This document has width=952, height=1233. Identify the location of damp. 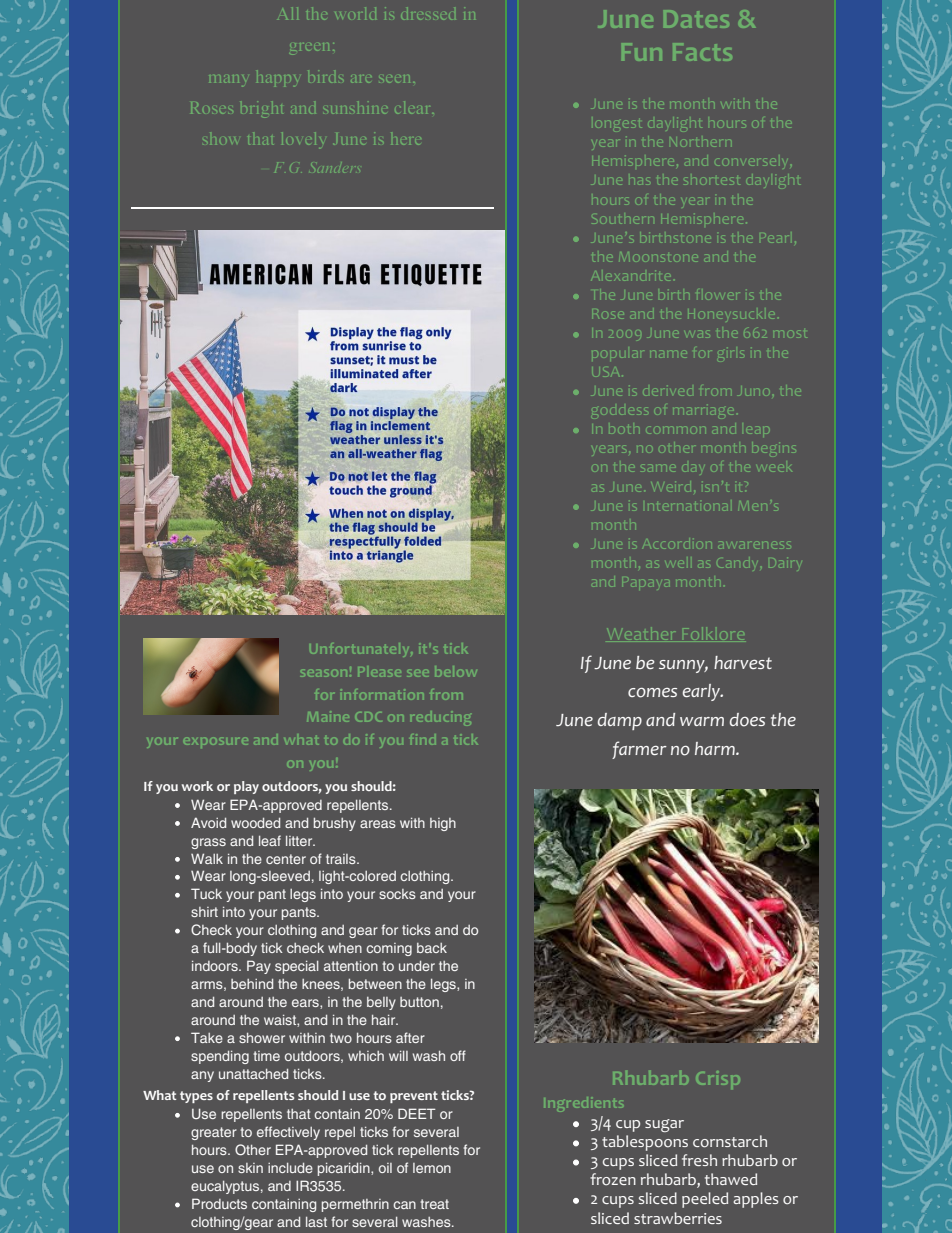
(620, 721).
